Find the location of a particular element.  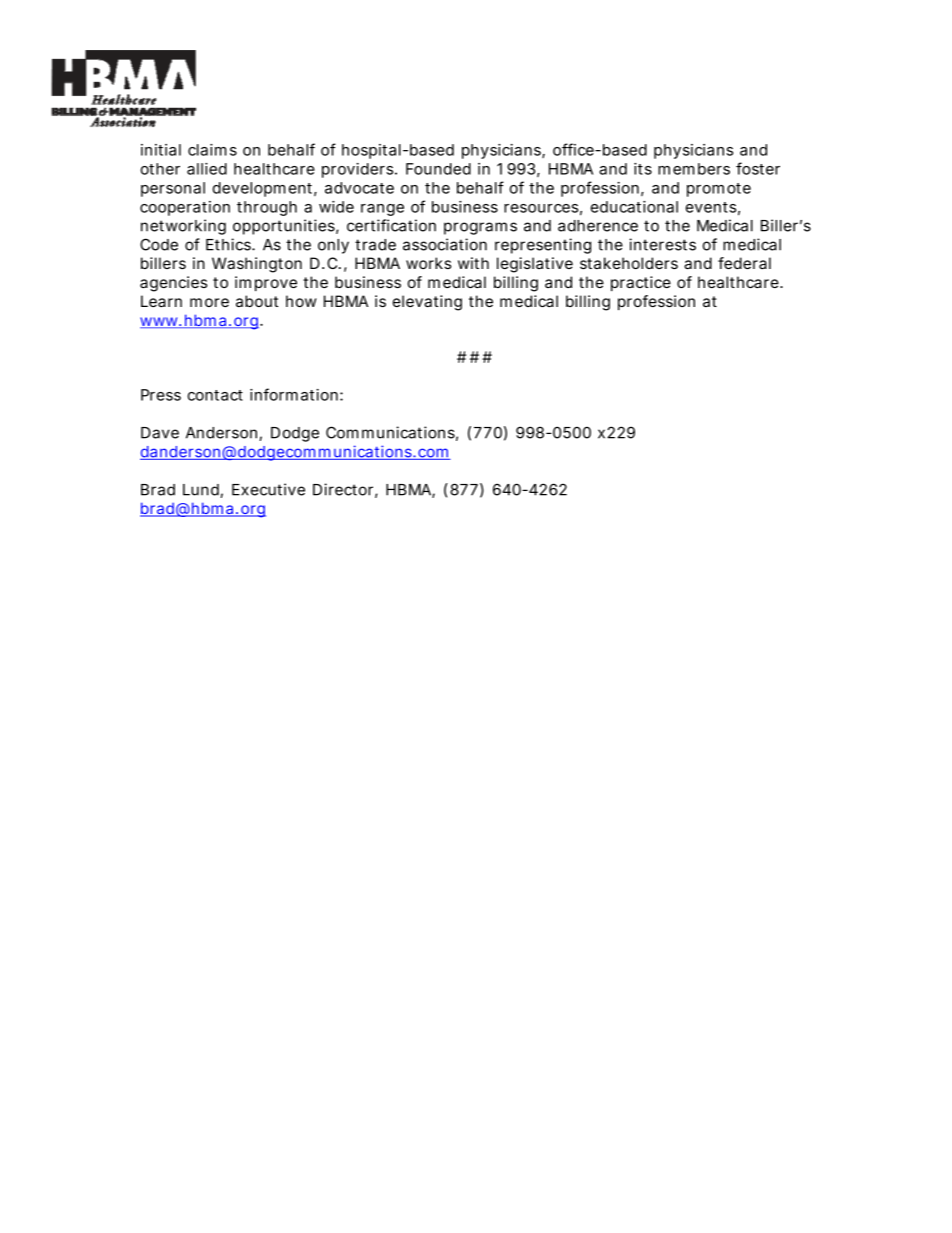

members is located at coordinates (694, 169).
